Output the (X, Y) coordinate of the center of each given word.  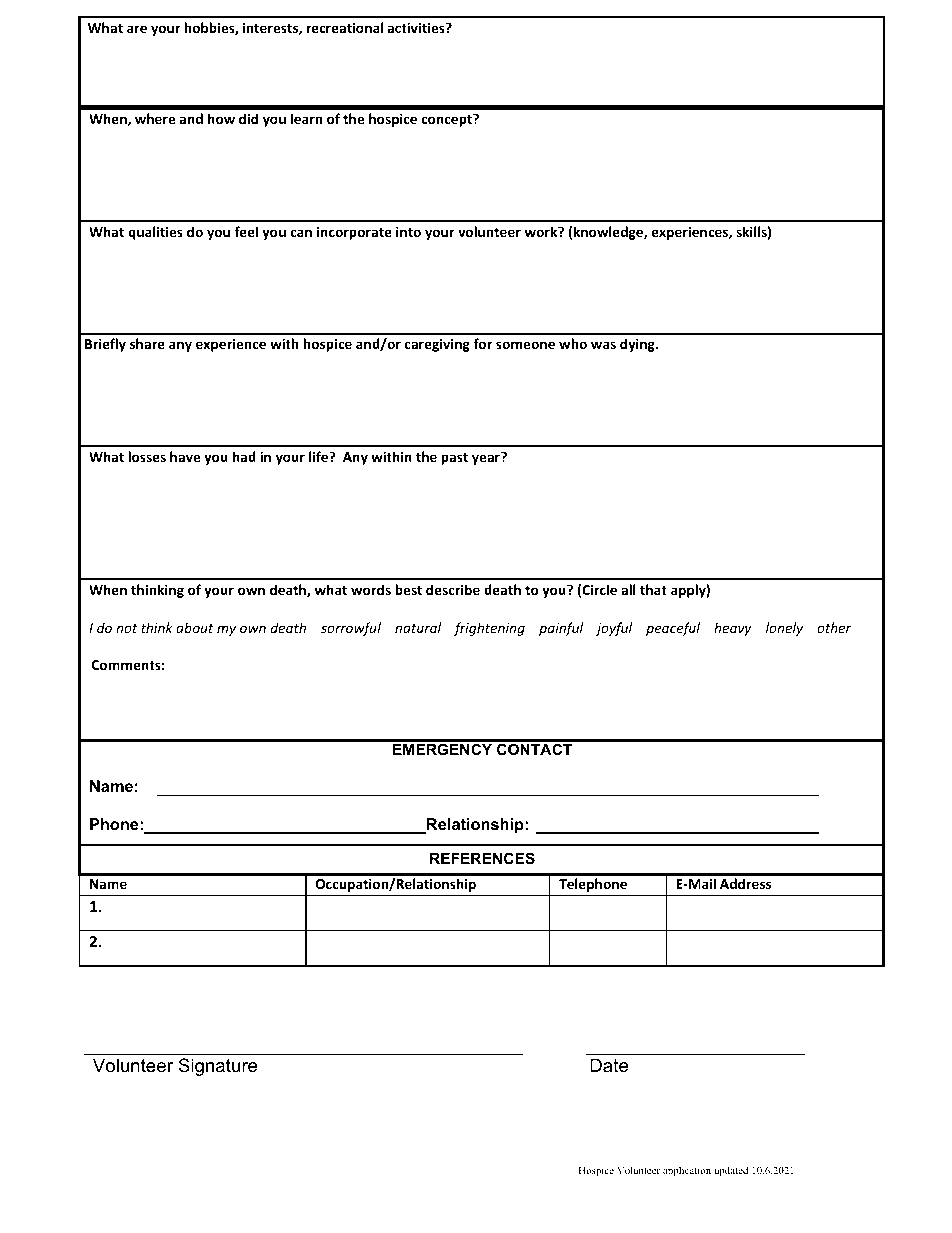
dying (638, 345)
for (482, 343)
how (221, 118)
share (147, 343)
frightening (489, 629)
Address (745, 883)
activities (417, 27)
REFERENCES (482, 858)
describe (453, 589)
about (195, 627)
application (687, 1171)
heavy (732, 629)
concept (447, 120)
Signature (218, 1067)
